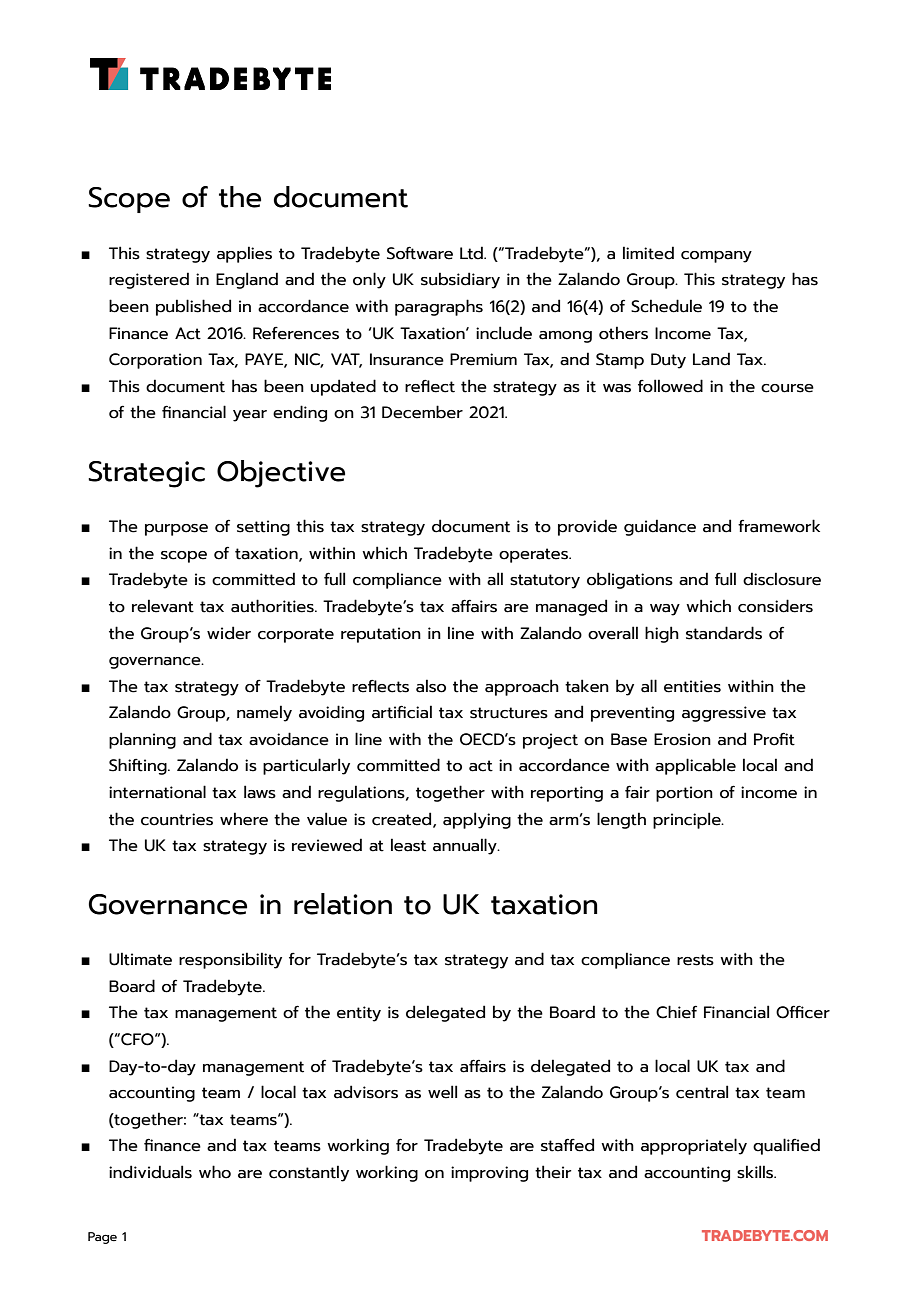  What do you see at coordinates (682, 739) in the screenshot?
I see `Erosion` at bounding box center [682, 739].
